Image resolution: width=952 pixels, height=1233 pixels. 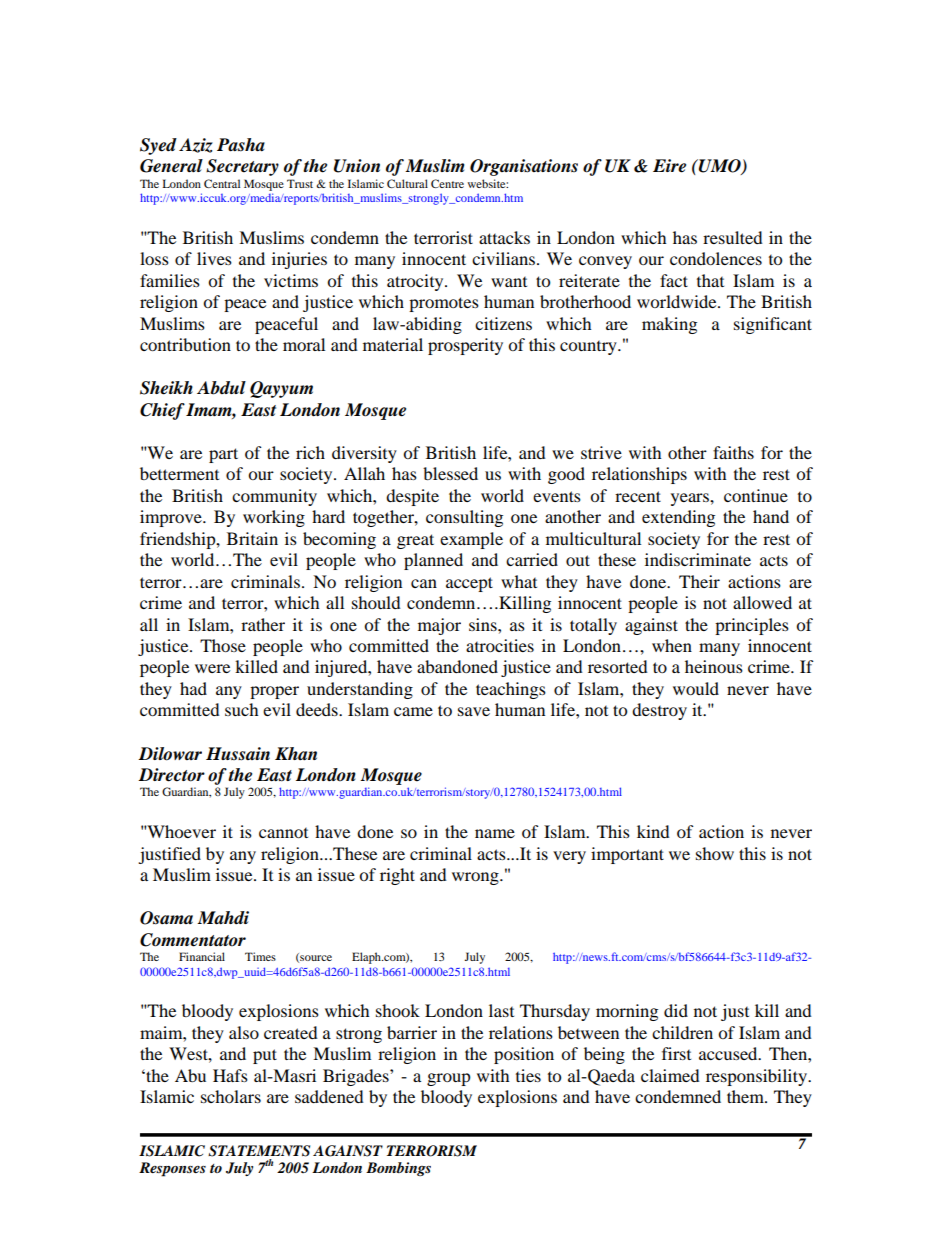 I want to click on Central, so click(x=222, y=183).
